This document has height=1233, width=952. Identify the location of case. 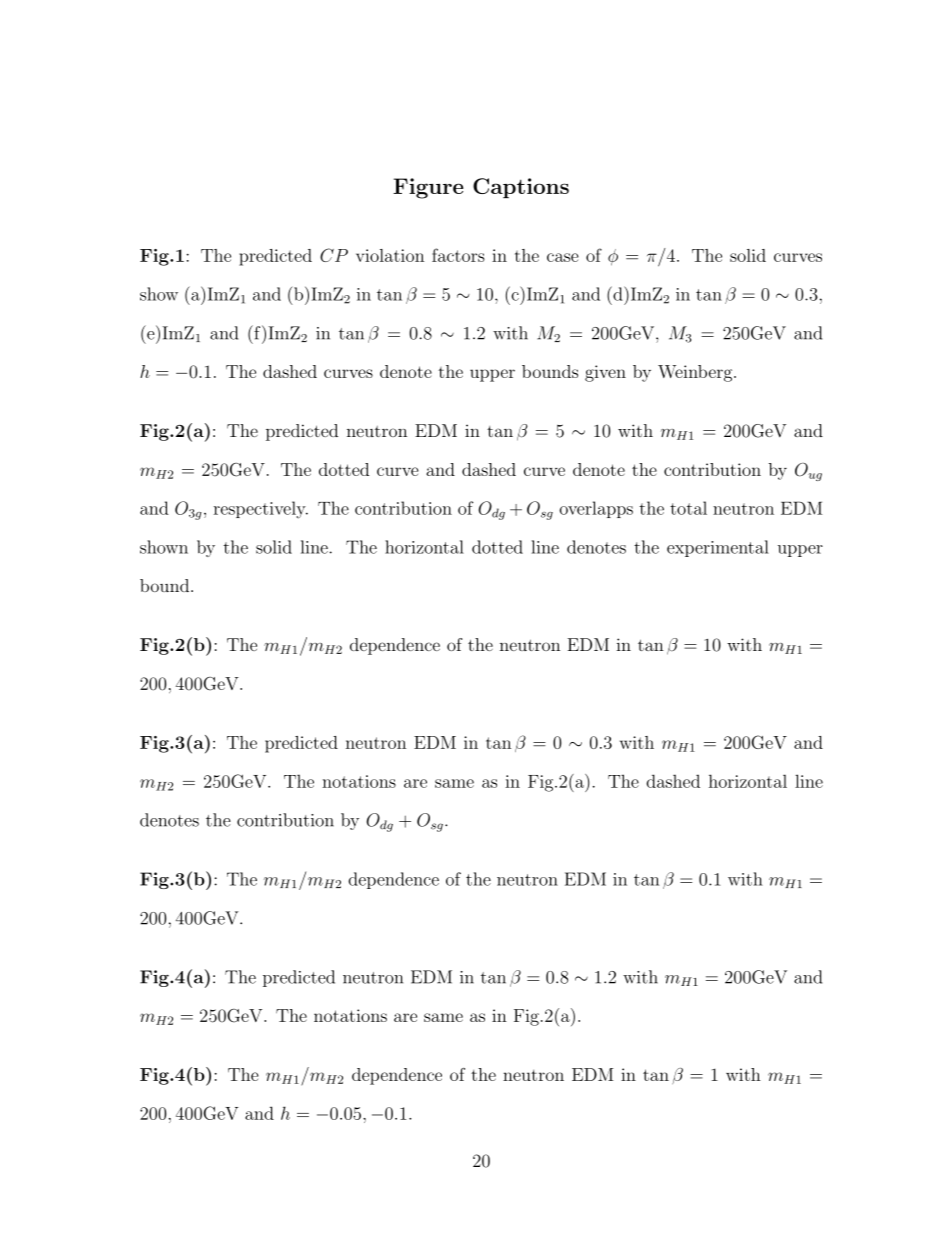
(563, 257).
